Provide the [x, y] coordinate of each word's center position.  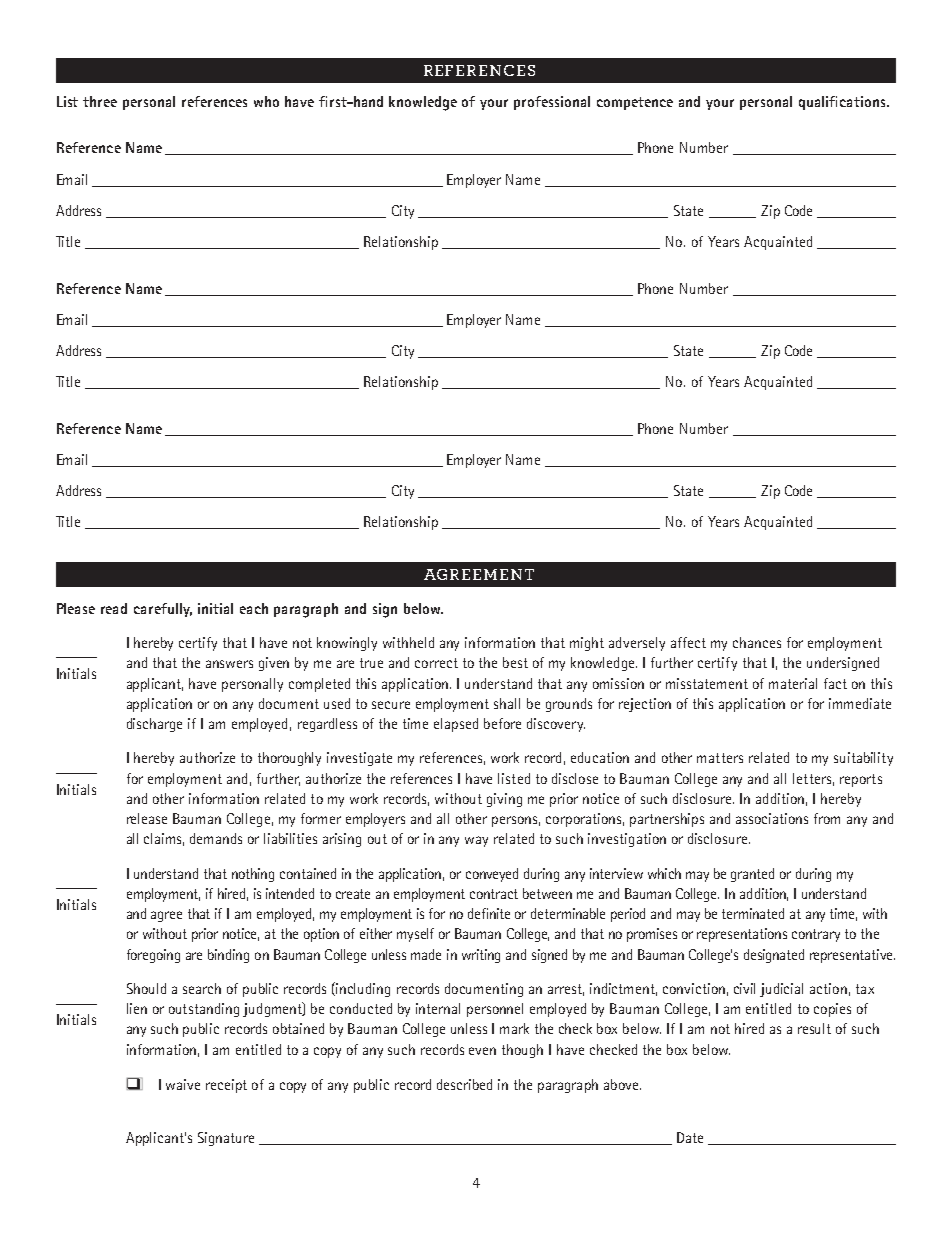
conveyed [492, 875]
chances [757, 642]
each [254, 608]
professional [552, 103]
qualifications [843, 103]
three [100, 101]
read [114, 608]
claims [164, 839]
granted [752, 875]
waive [183, 1084]
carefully [163, 610]
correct [436, 663]
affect [688, 642]
